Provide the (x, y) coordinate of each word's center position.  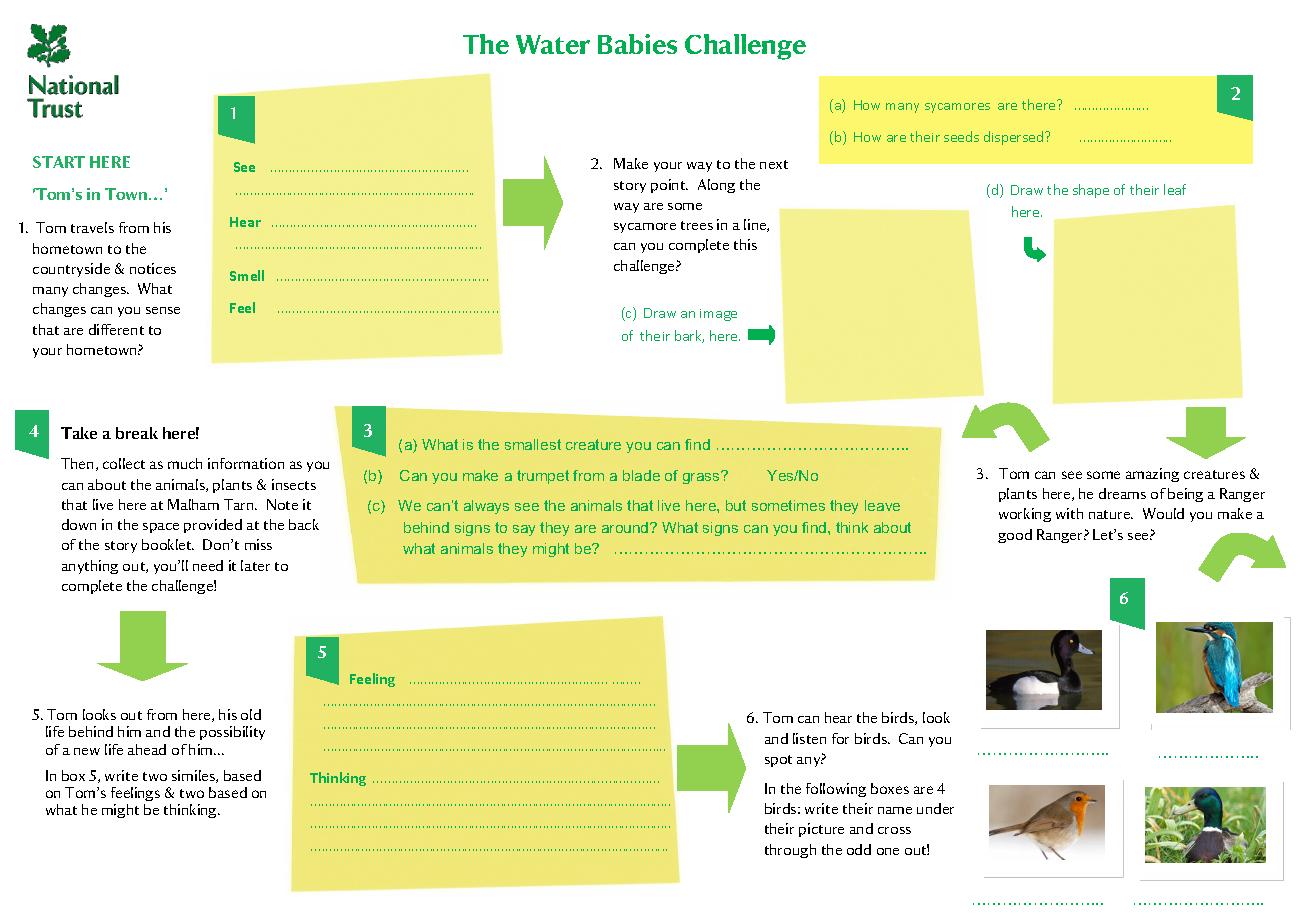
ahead (147, 749)
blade (641, 475)
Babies (637, 44)
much (185, 463)
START (59, 162)
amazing (1152, 475)
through (790, 851)
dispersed (1015, 138)
